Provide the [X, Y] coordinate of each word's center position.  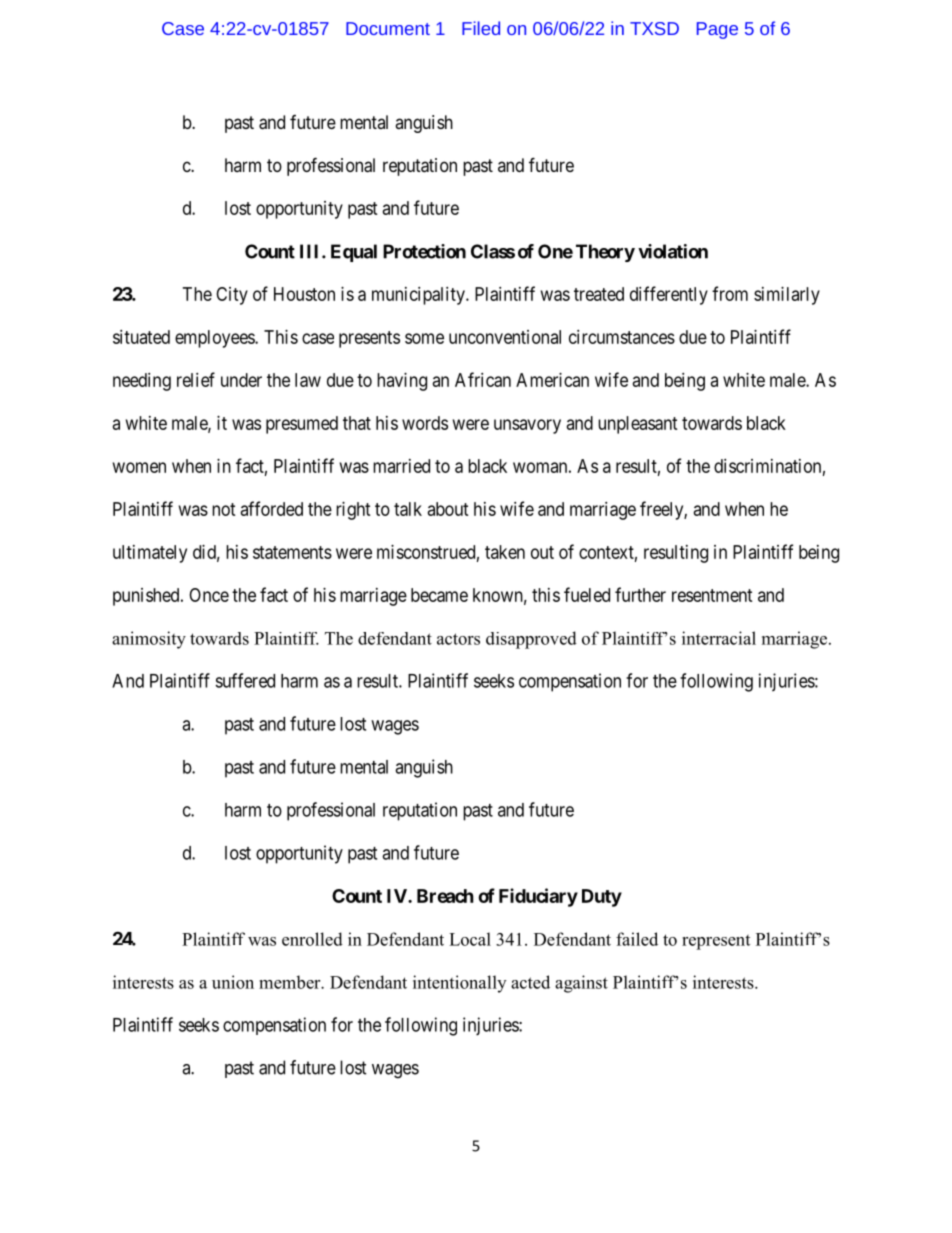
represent [716, 942]
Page [717, 30]
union [233, 982]
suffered [245, 680]
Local [470, 939]
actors [458, 639]
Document [388, 28]
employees [215, 339]
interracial [719, 638]
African [483, 379]
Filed [481, 28]
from [730, 293]
